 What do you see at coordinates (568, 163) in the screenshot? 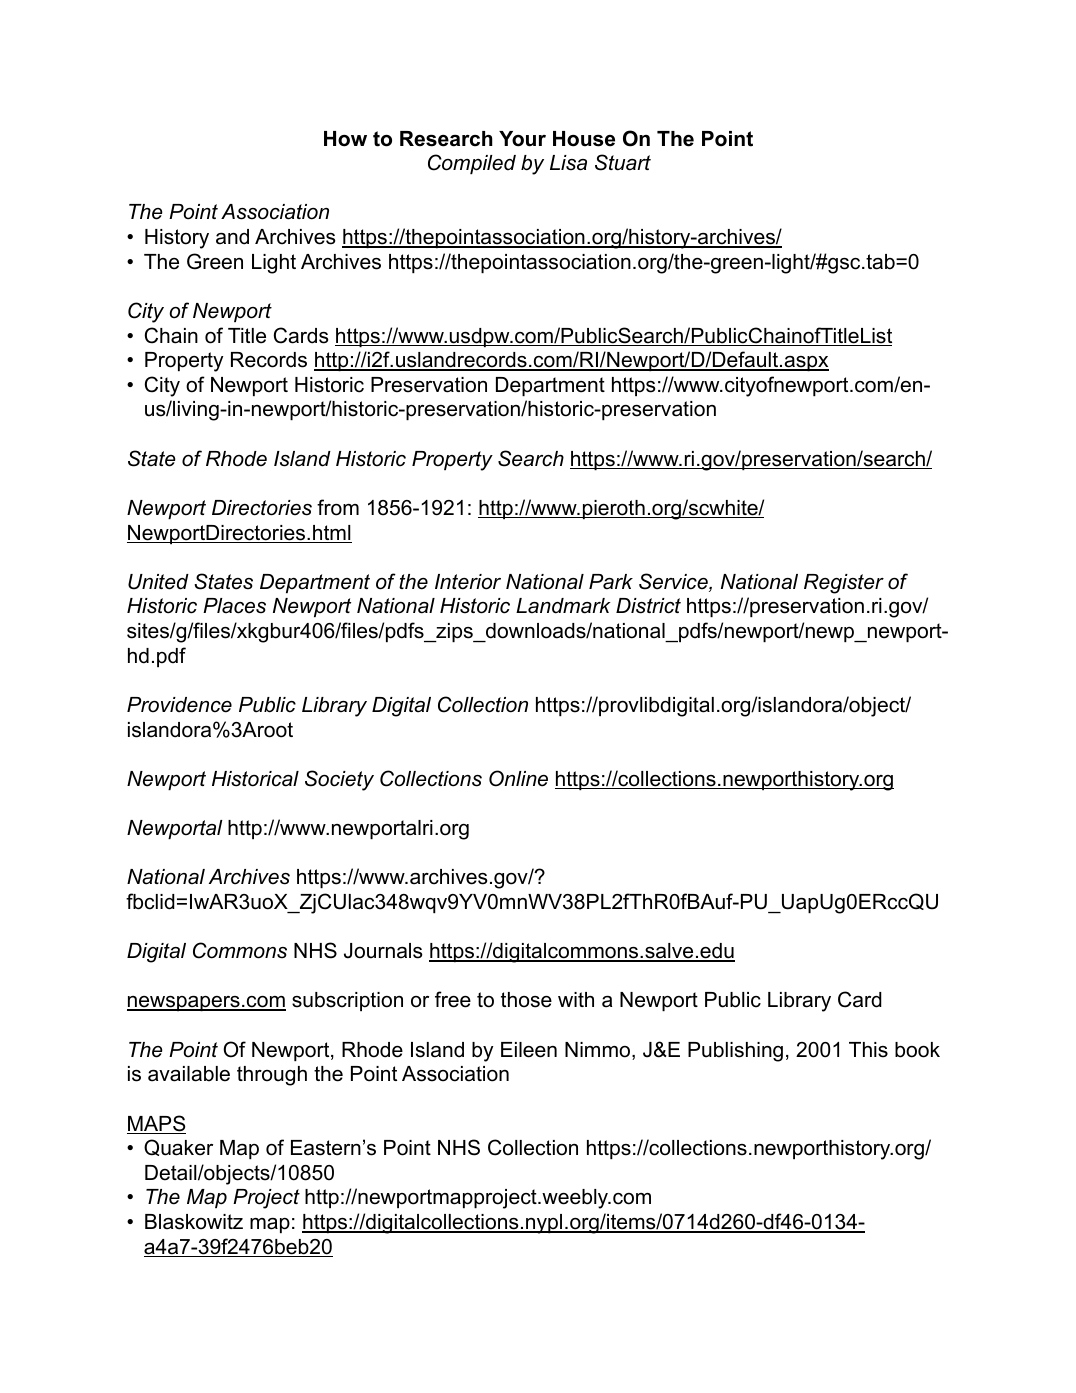
I see `Lisa` at bounding box center [568, 163].
